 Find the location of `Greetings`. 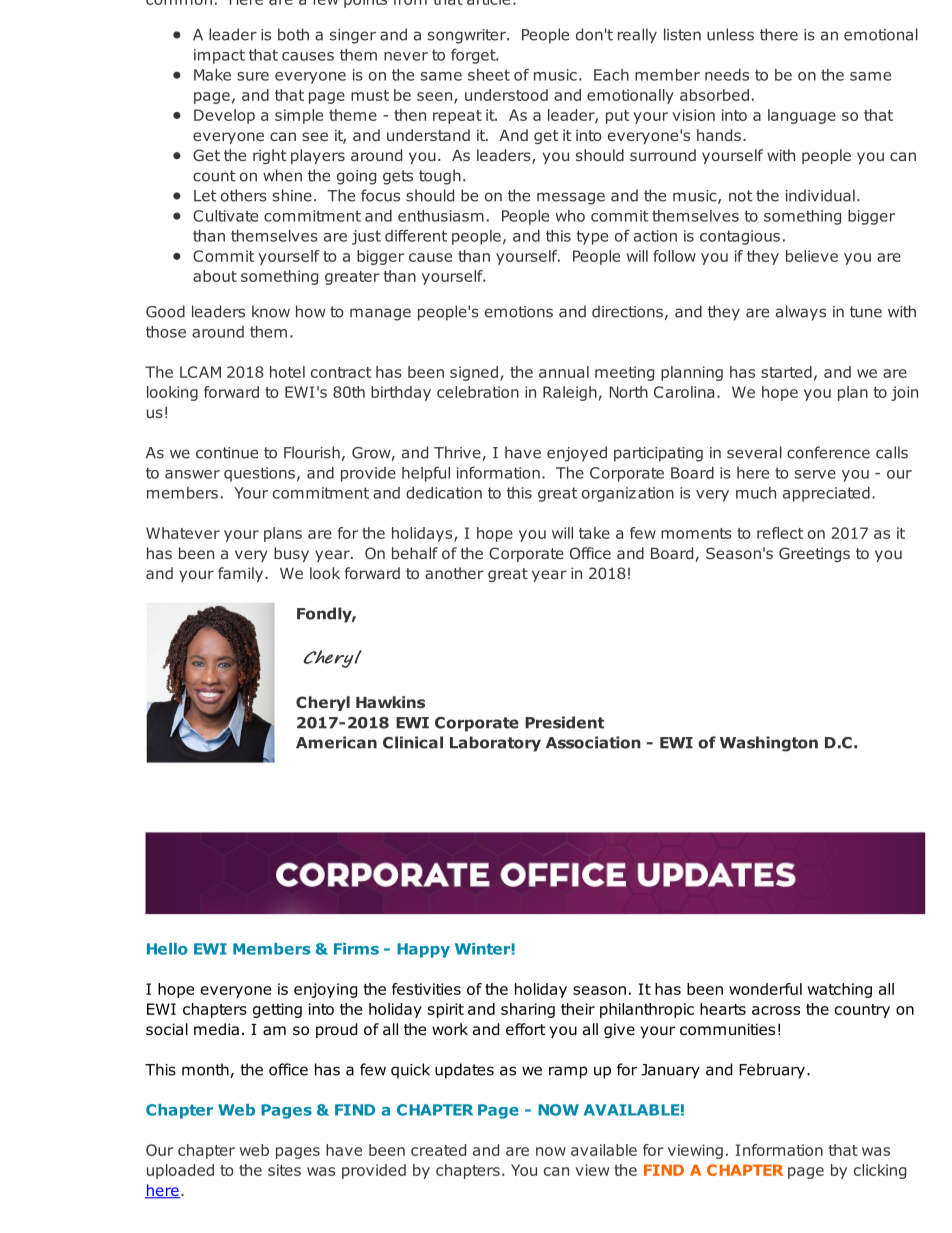

Greetings is located at coordinates (814, 554).
